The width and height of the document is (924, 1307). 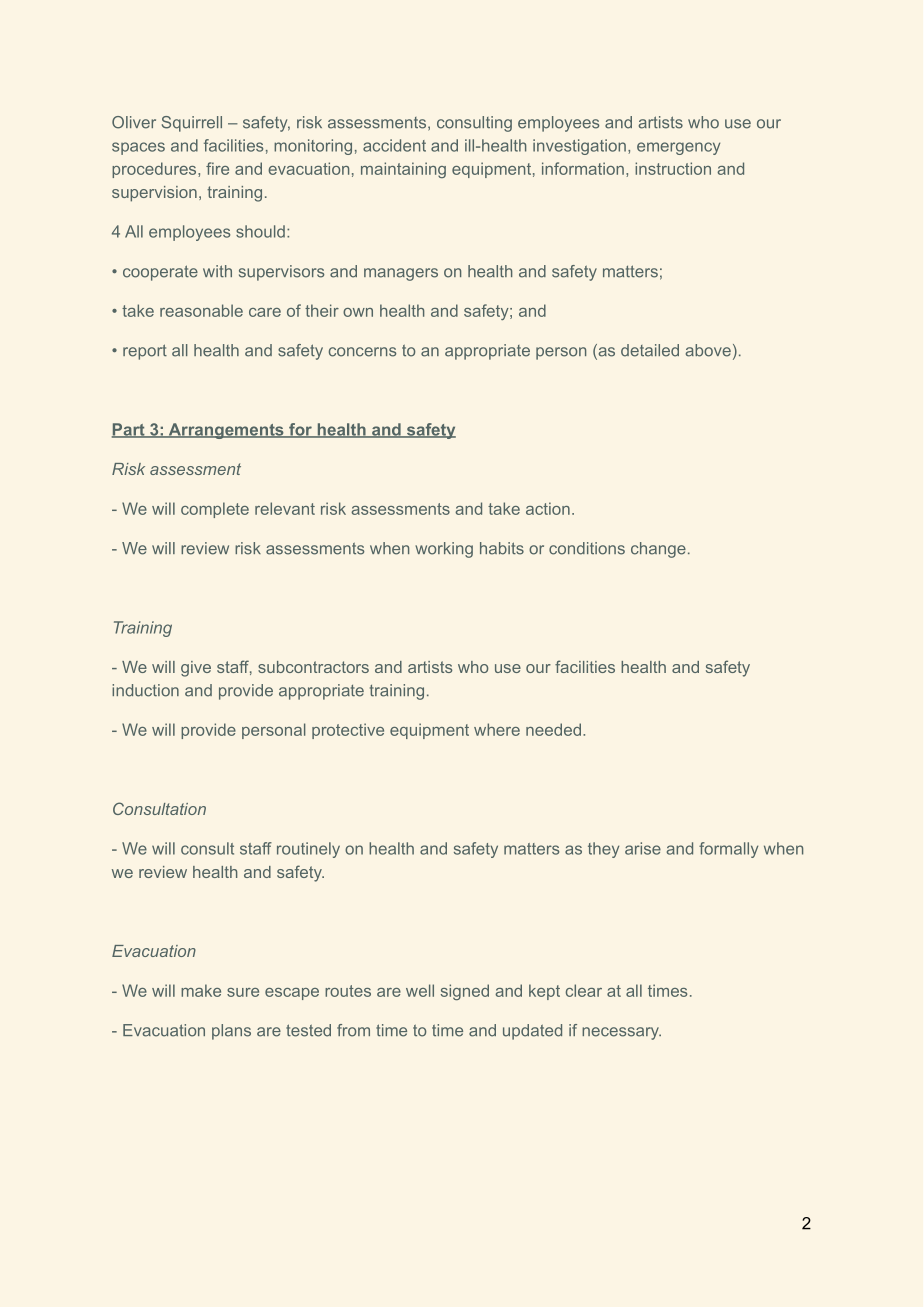 I want to click on emergency, so click(x=678, y=148).
